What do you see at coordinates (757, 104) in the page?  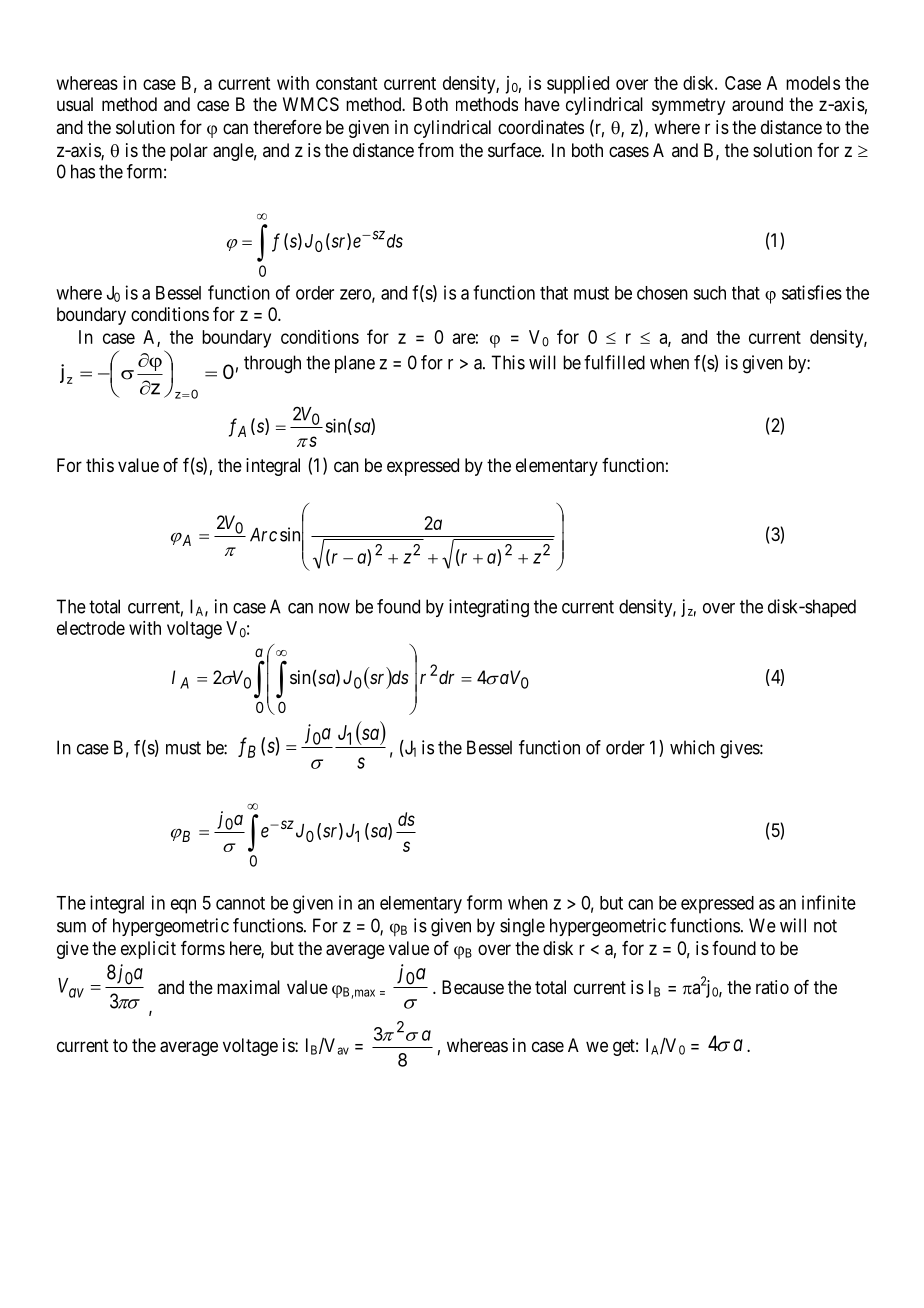 I see `around` at bounding box center [757, 104].
